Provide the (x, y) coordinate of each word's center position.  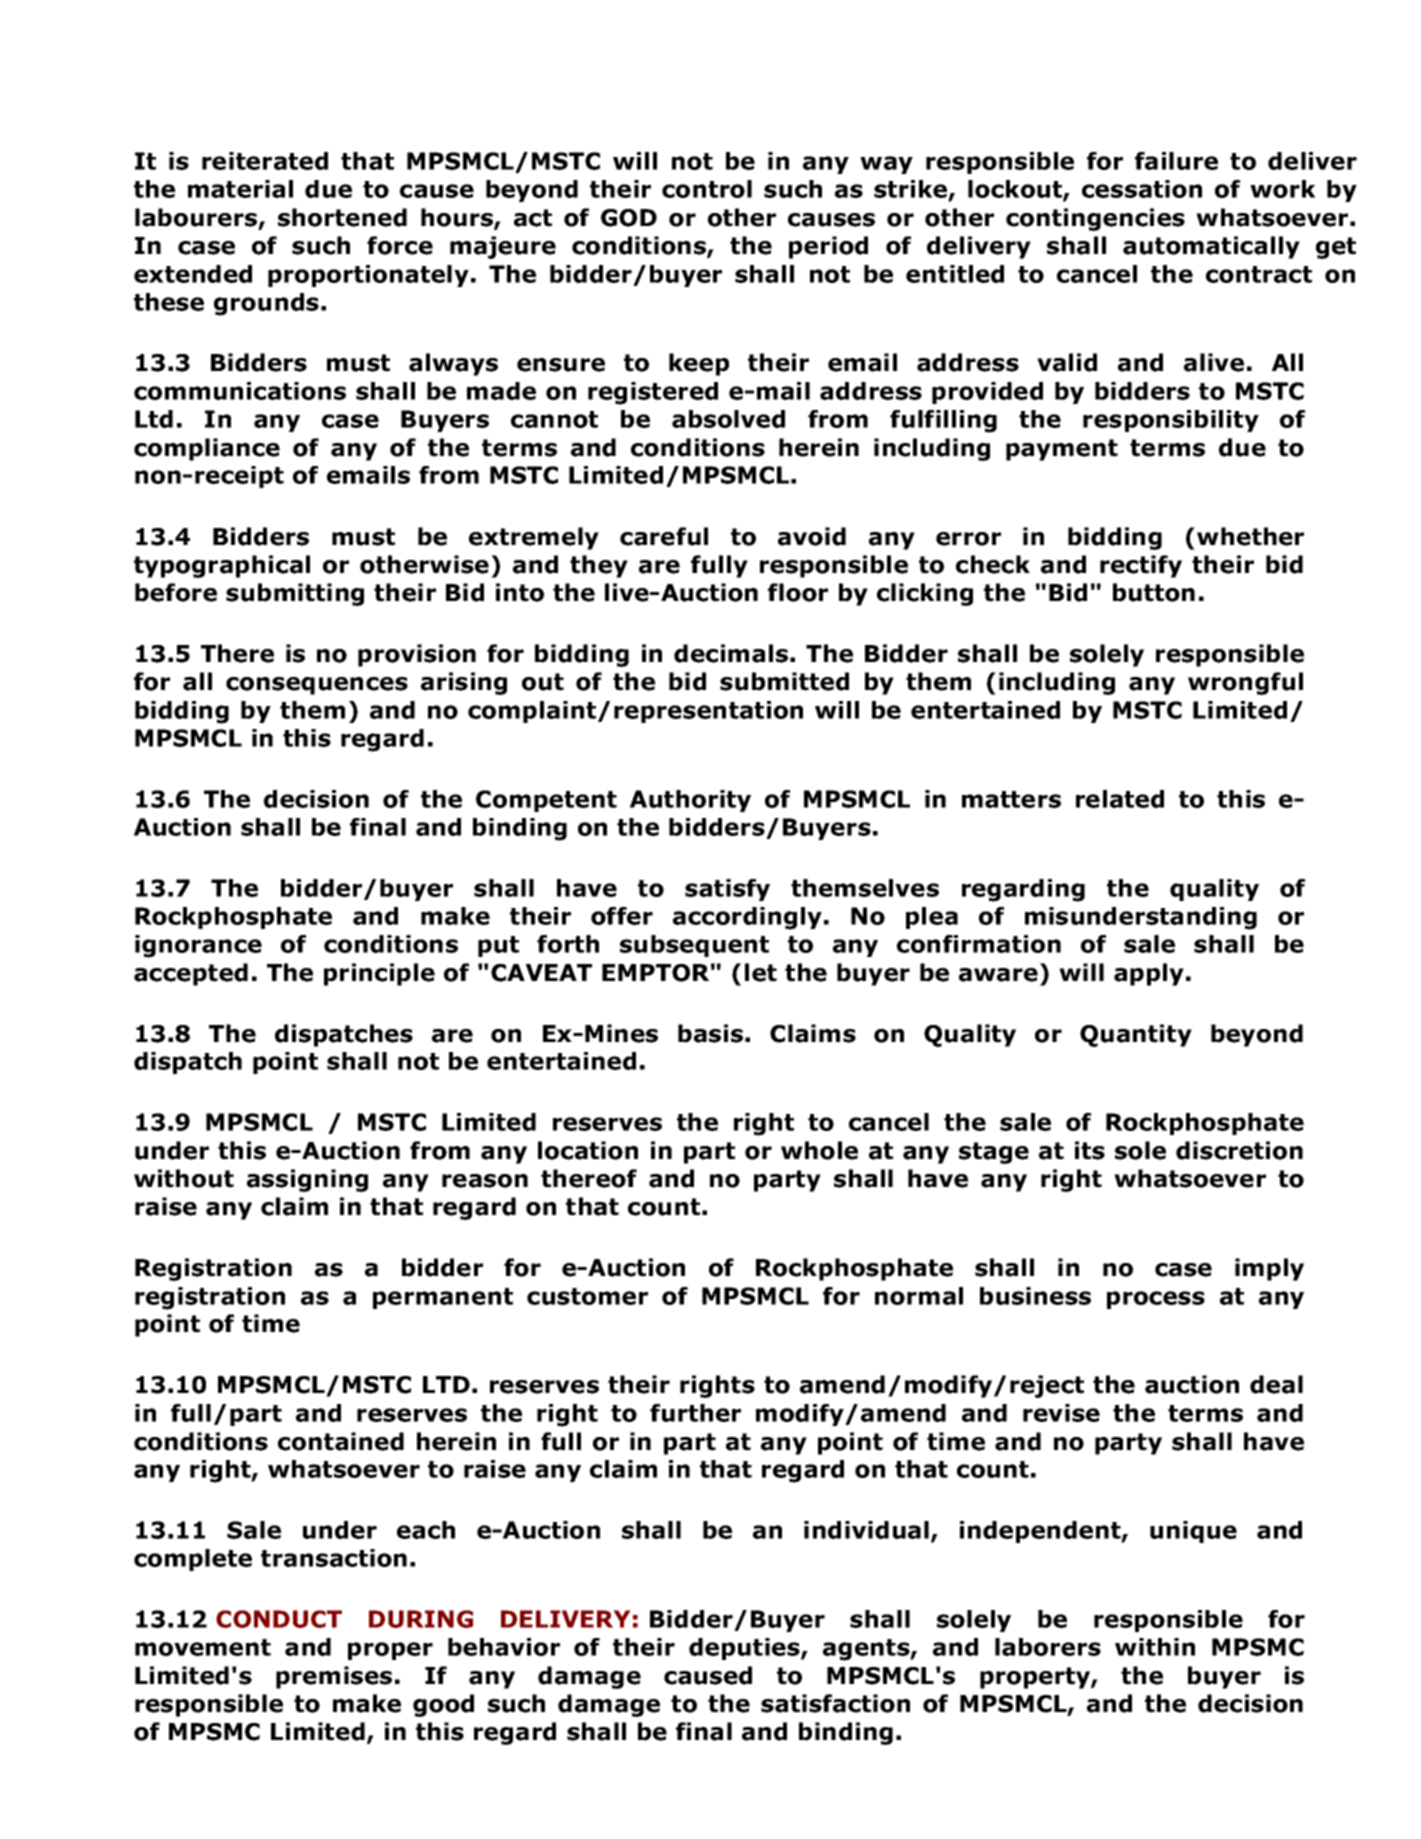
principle (379, 974)
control (707, 189)
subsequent (694, 946)
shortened (342, 217)
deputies (745, 1649)
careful (664, 536)
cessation (1142, 189)
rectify (1141, 566)
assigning (307, 1180)
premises (334, 1677)
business (1035, 1296)
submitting (295, 594)
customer (587, 1296)
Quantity (1136, 1035)
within (1155, 1647)
